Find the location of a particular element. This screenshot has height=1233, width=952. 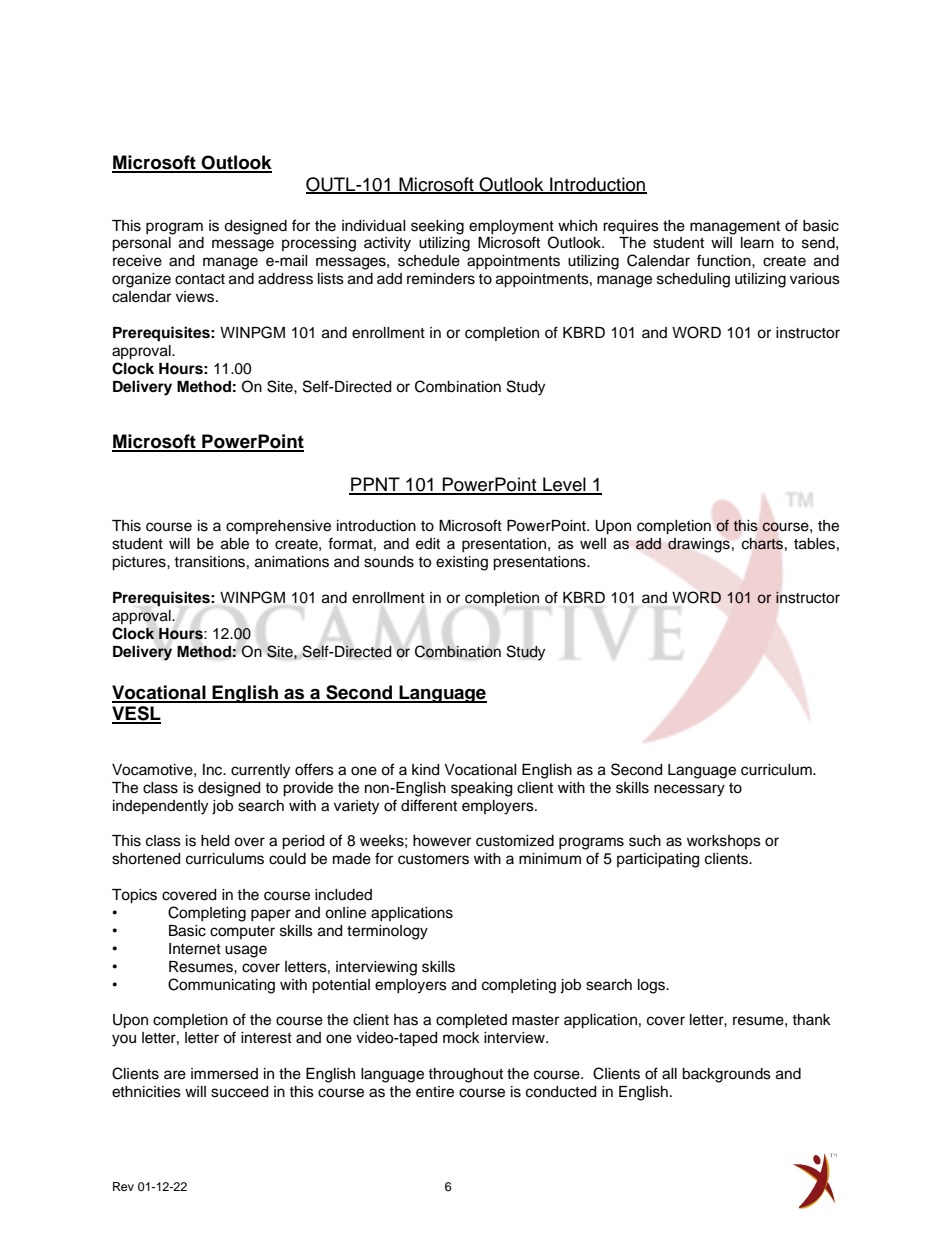

contact is located at coordinates (200, 279).
